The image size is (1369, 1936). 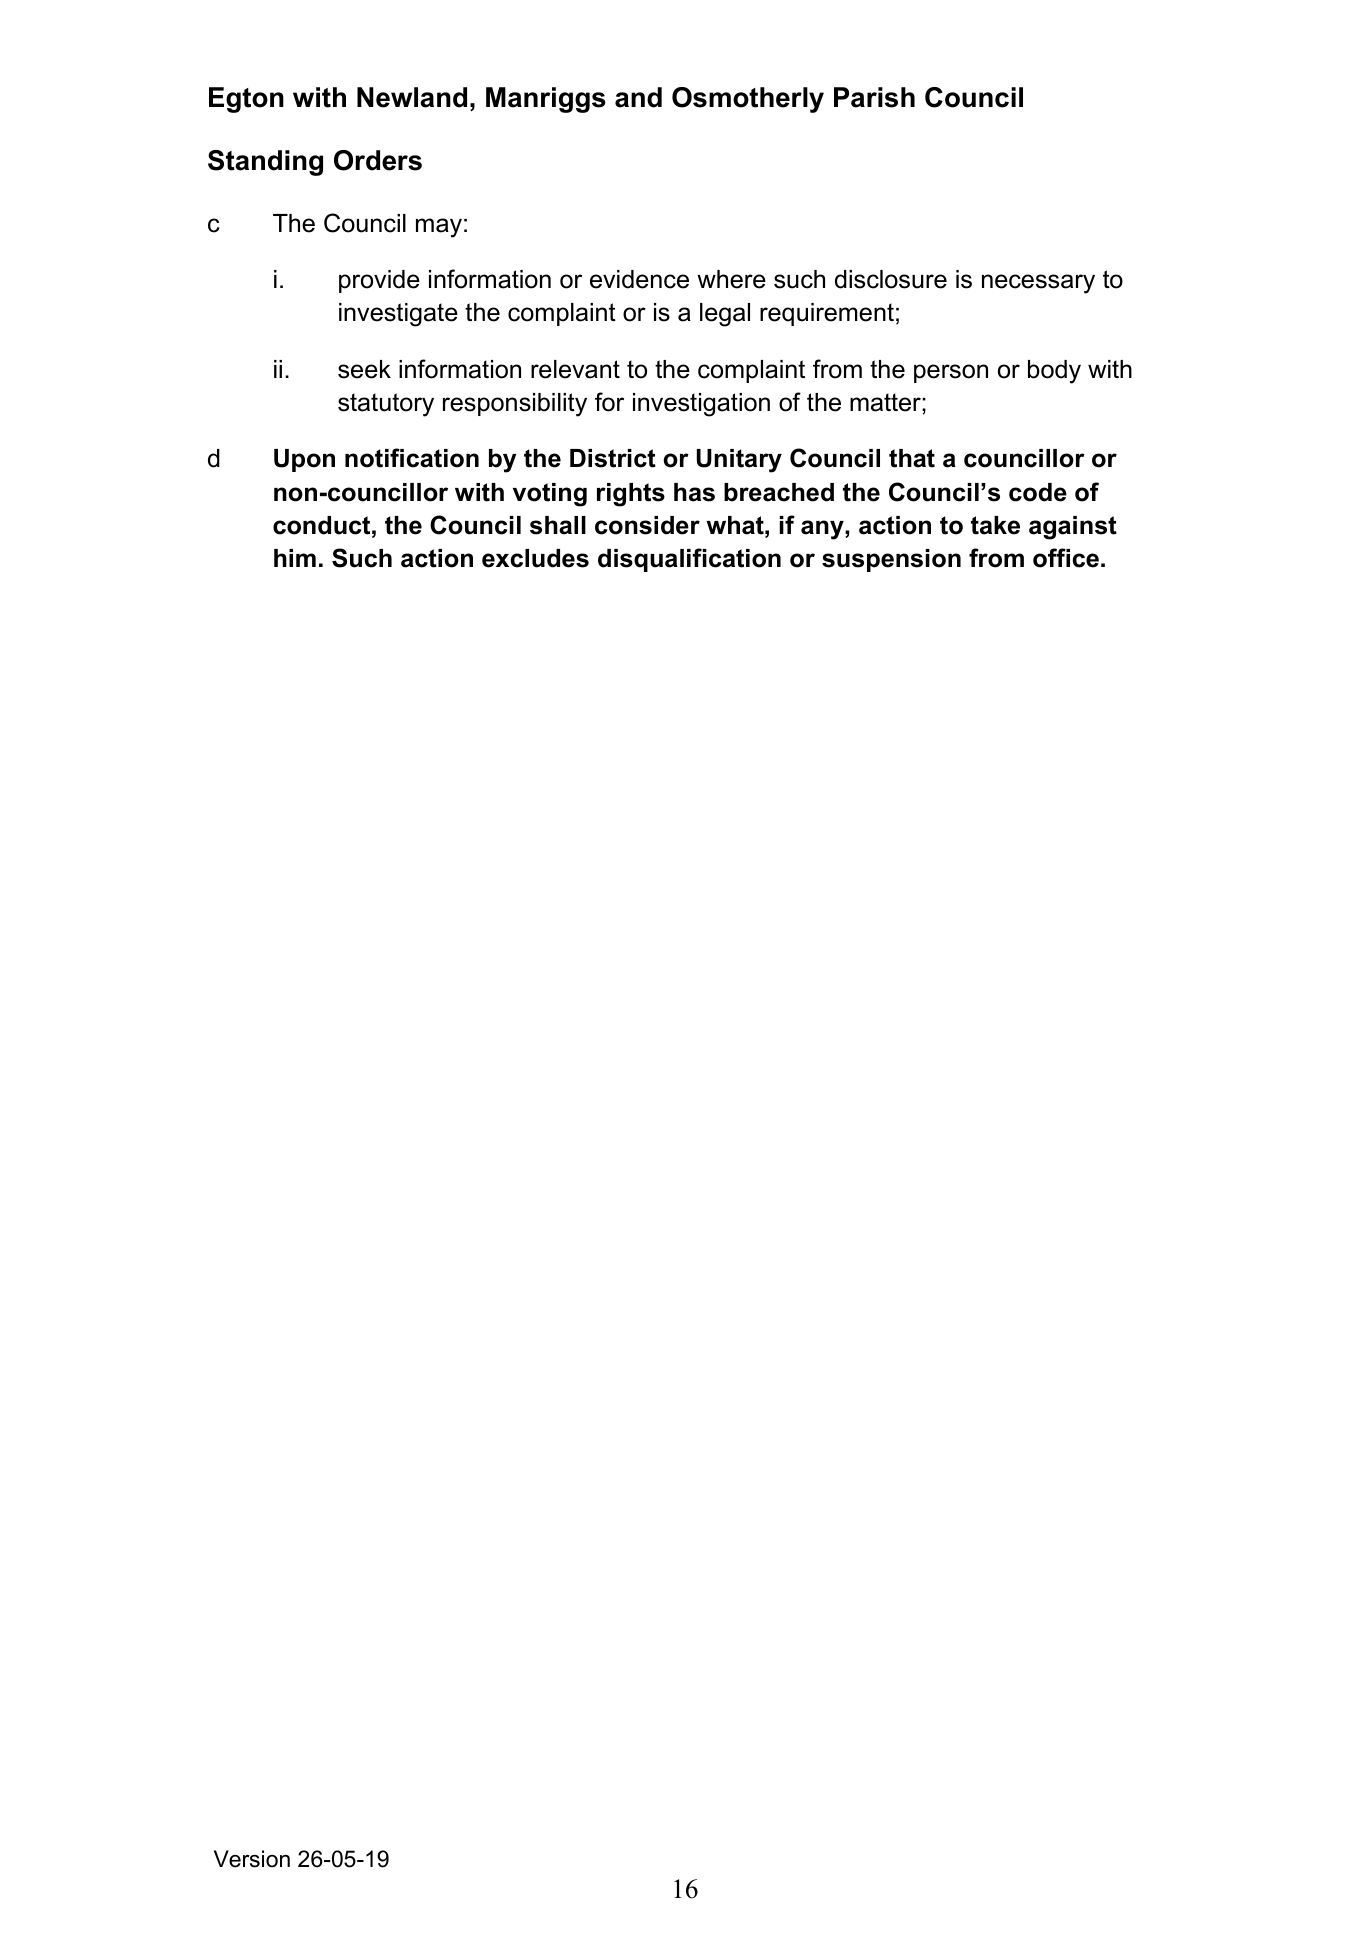 I want to click on disqualification, so click(x=689, y=560).
